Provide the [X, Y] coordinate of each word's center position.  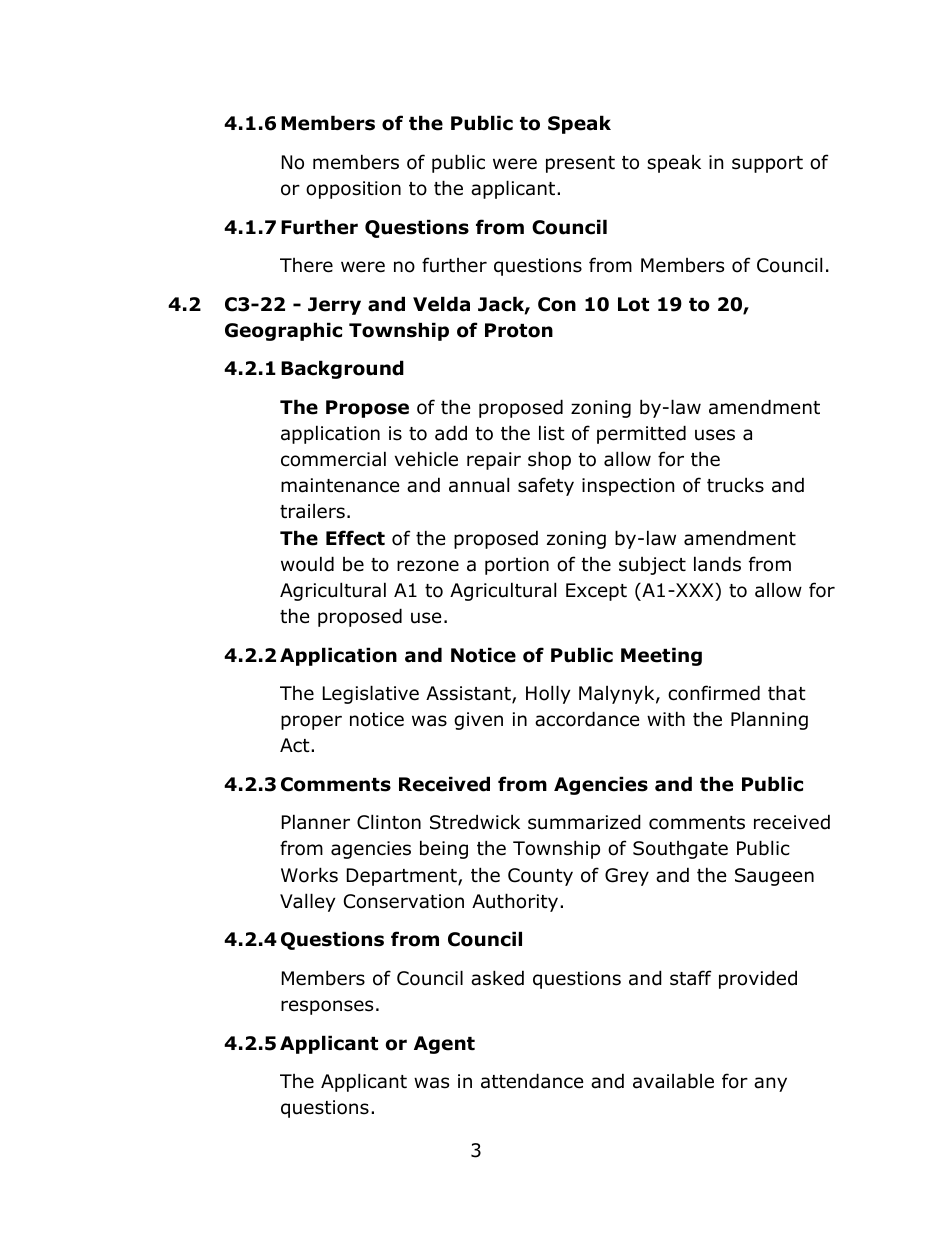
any [770, 1084]
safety [546, 486]
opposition [353, 190]
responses [327, 1007]
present [580, 164]
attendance [532, 1081]
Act [296, 745]
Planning [769, 720]
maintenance [340, 485]
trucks [735, 485]
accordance [587, 719]
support [767, 164]
